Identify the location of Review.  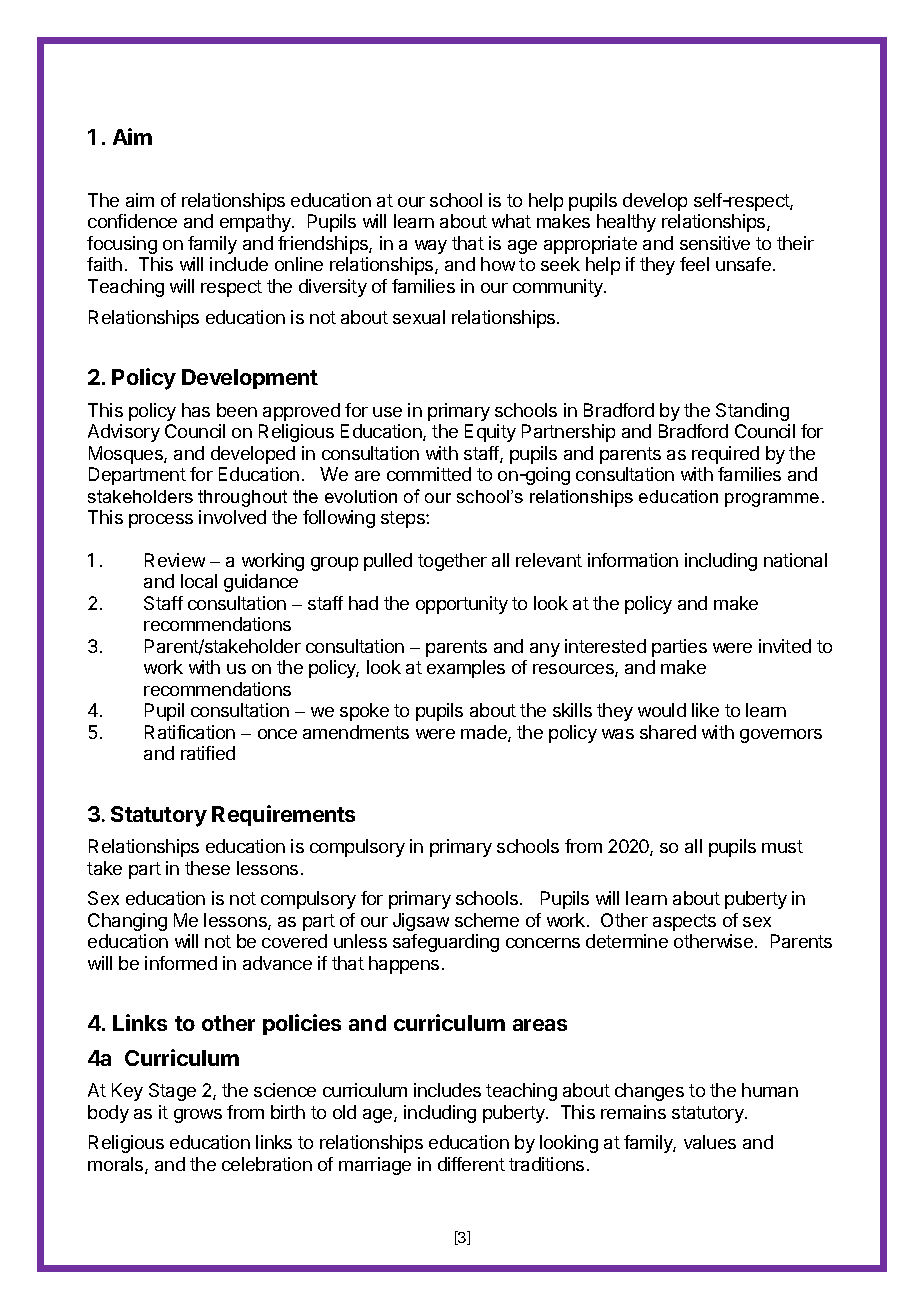
(175, 560).
